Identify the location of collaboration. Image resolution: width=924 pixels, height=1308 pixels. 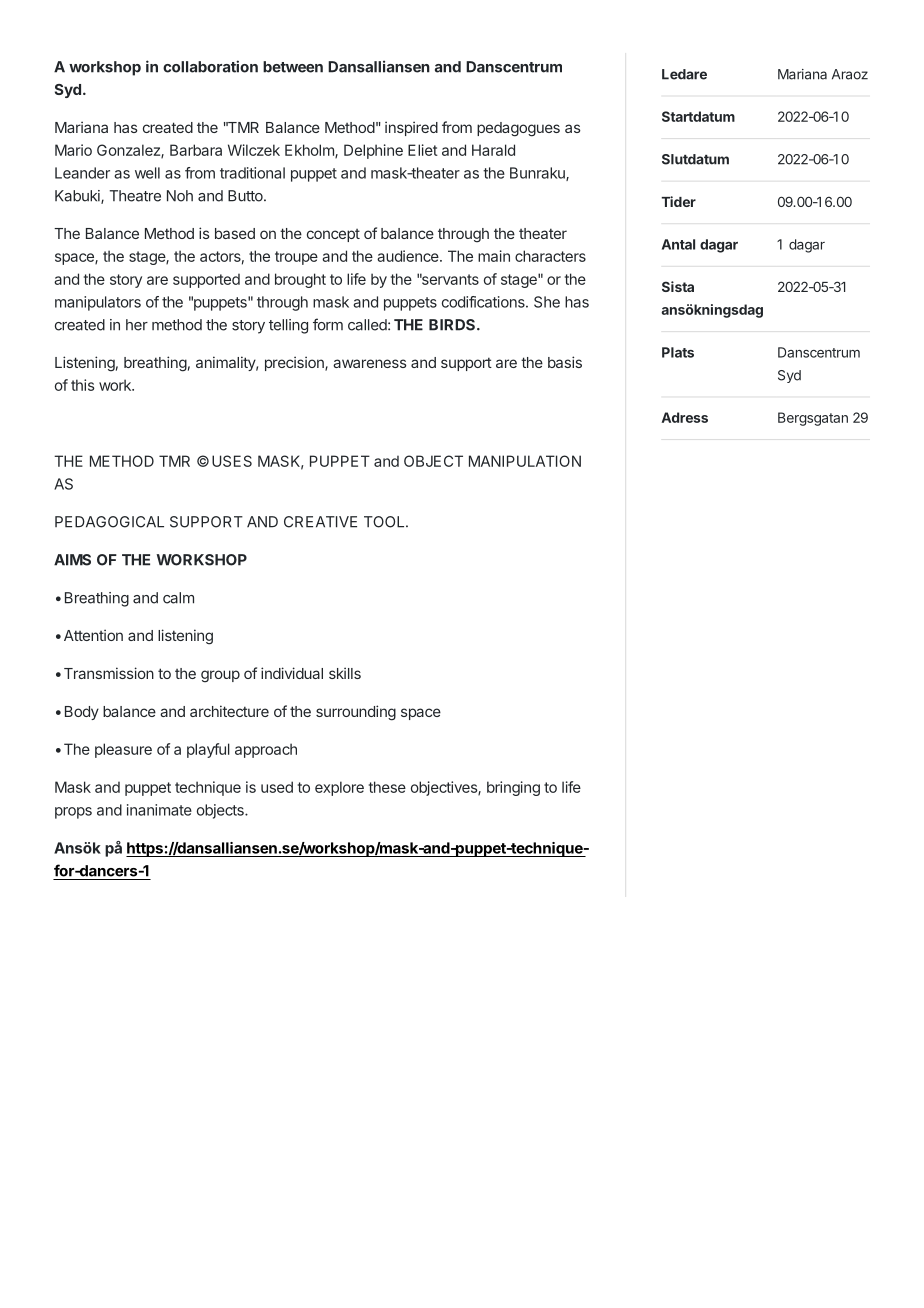
(210, 66).
